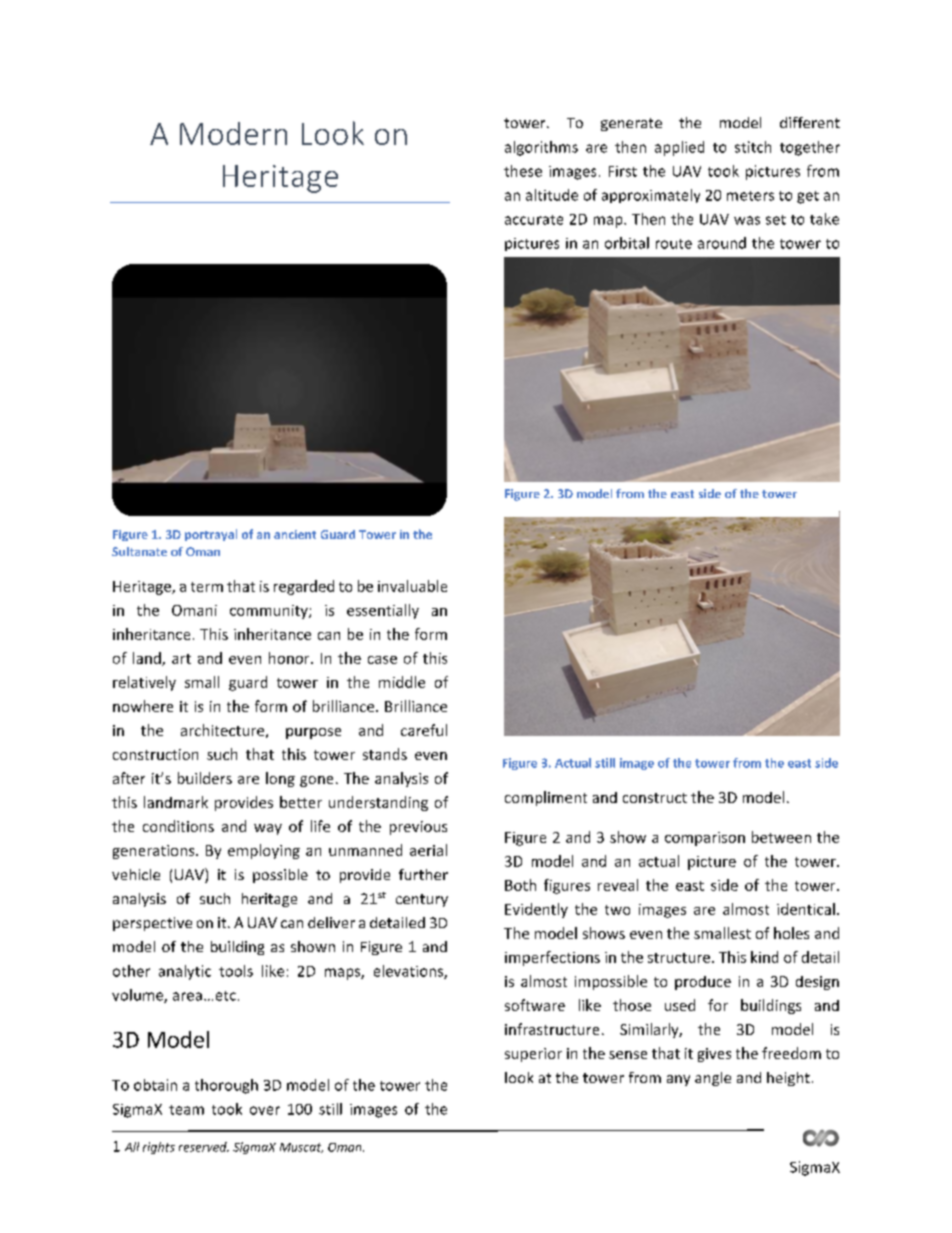  I want to click on portrayal, so click(211, 535).
